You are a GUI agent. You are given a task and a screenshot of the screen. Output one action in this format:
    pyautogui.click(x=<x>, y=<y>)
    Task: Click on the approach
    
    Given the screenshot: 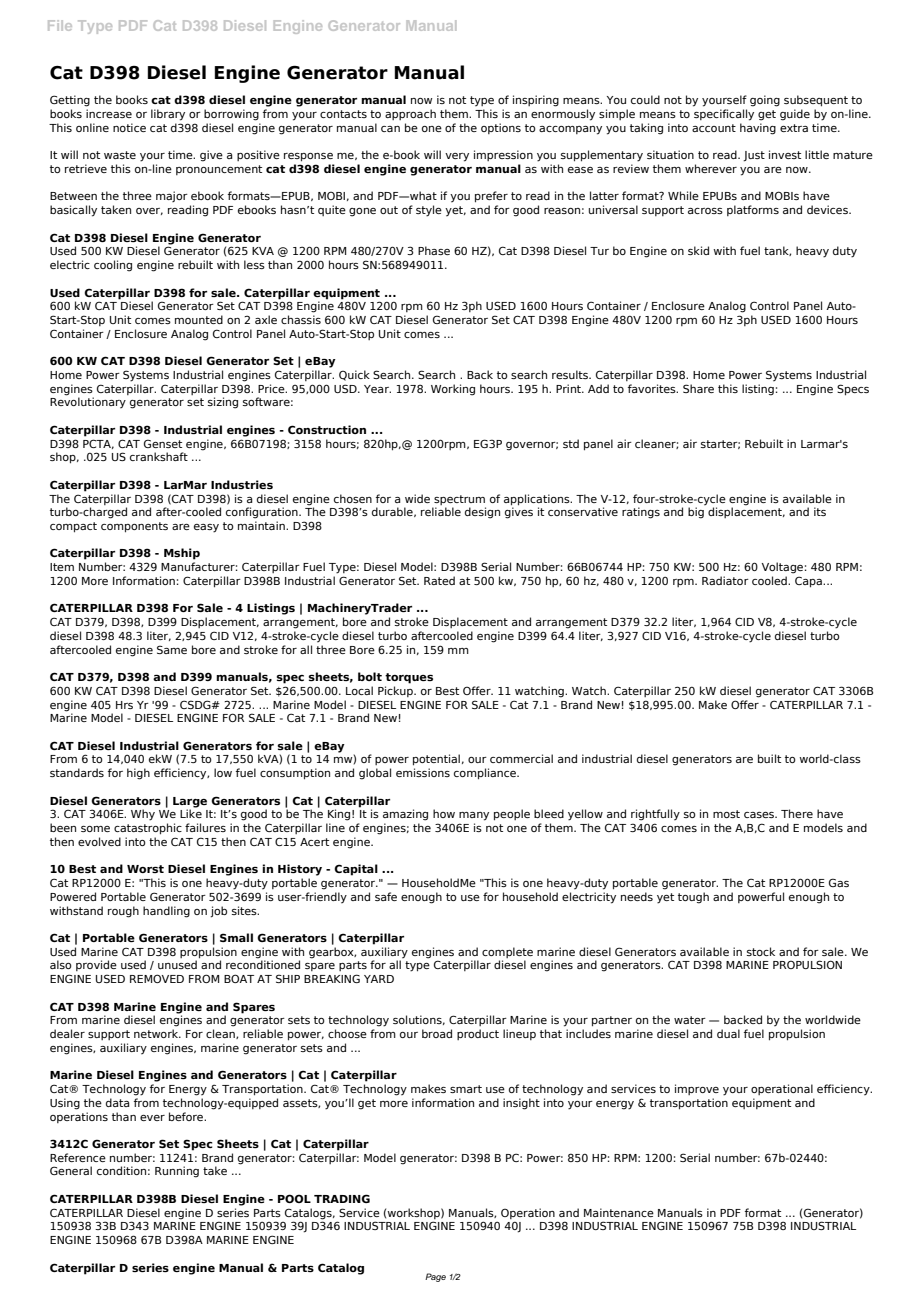 What is the action you would take?
    pyautogui.click(x=410, y=114)
